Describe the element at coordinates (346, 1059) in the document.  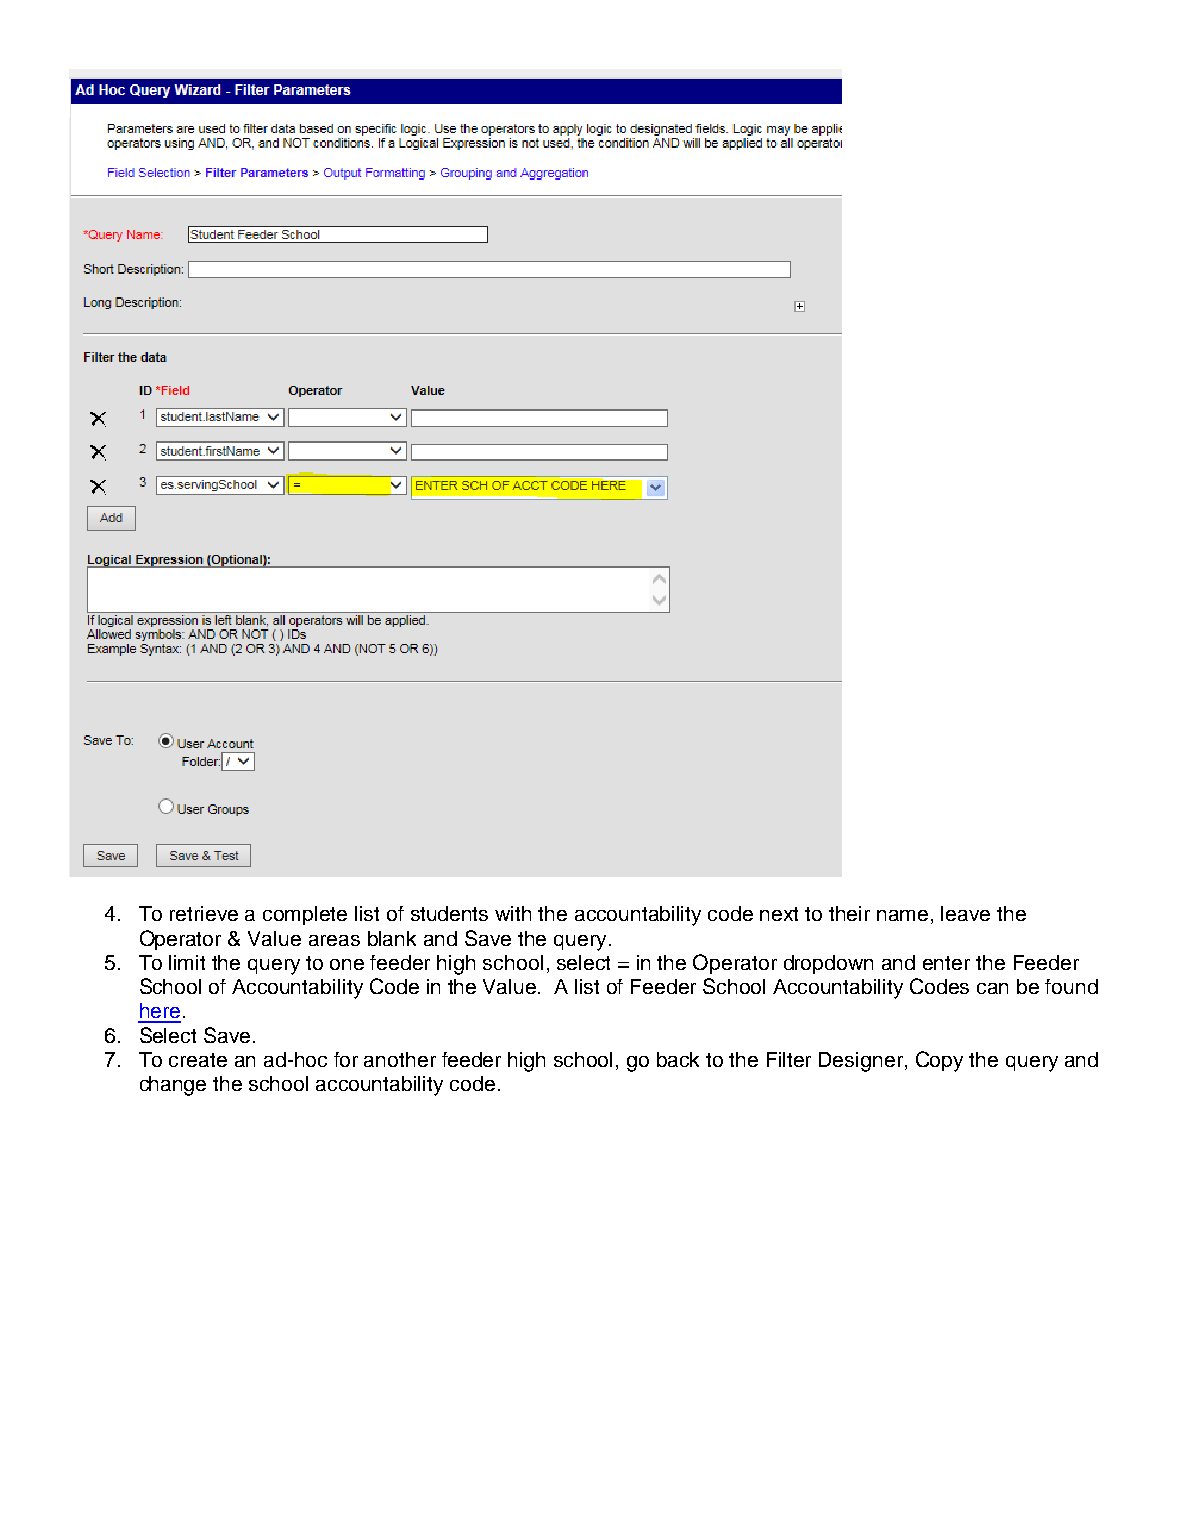
I see `for` at that location.
